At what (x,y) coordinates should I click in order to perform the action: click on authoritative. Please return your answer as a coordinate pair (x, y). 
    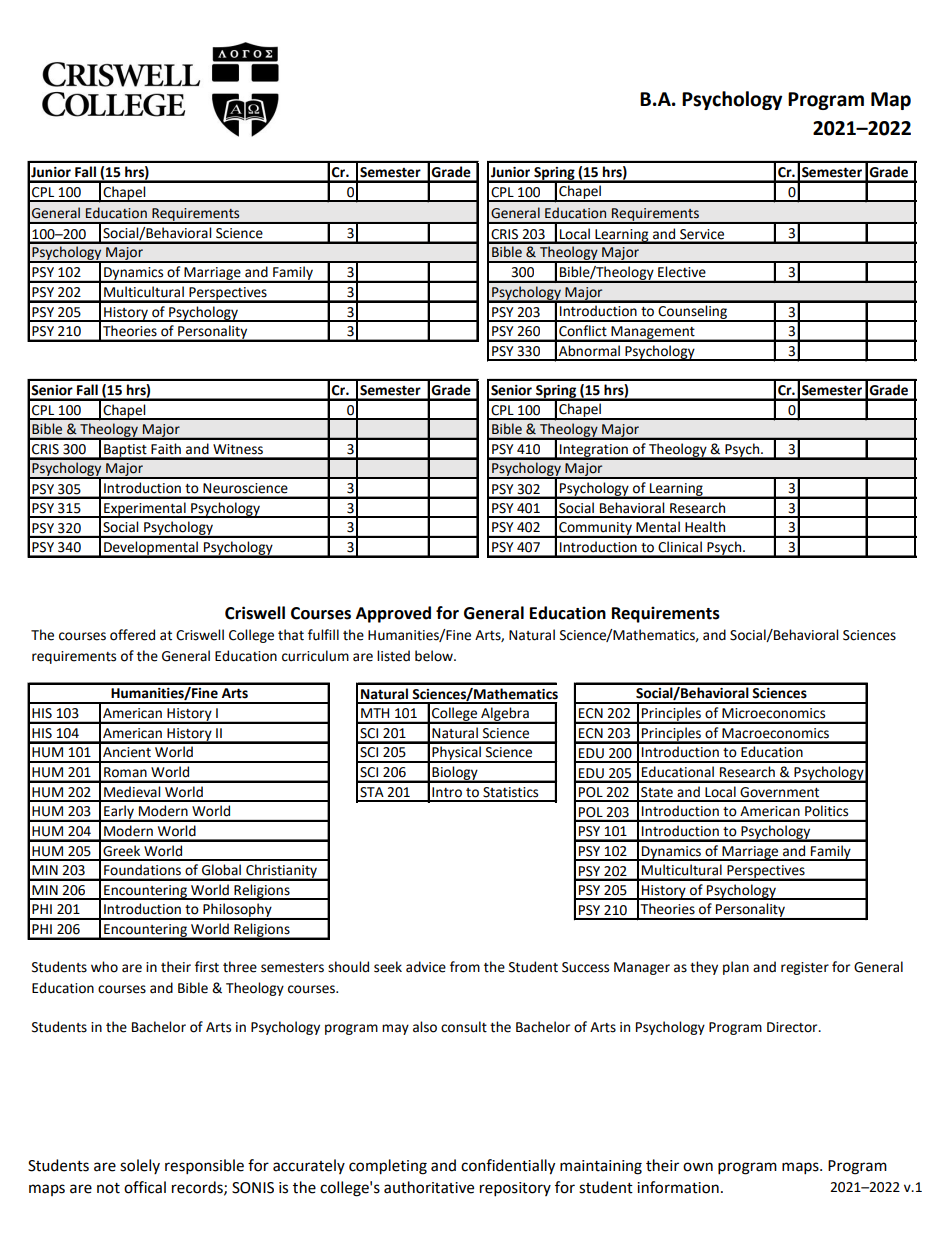
    Looking at the image, I should click on (429, 1187).
